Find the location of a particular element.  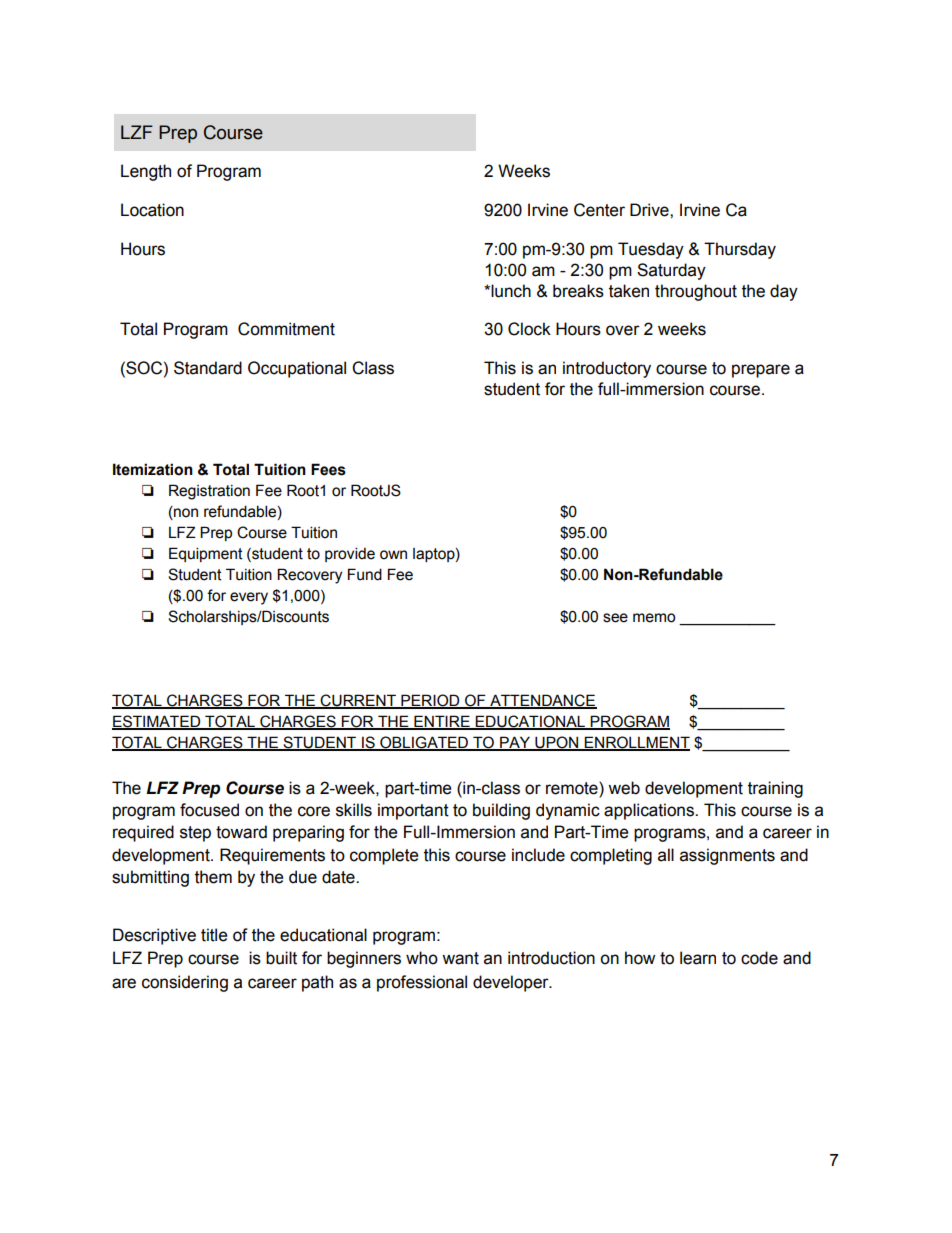

Drive is located at coordinates (650, 210).
